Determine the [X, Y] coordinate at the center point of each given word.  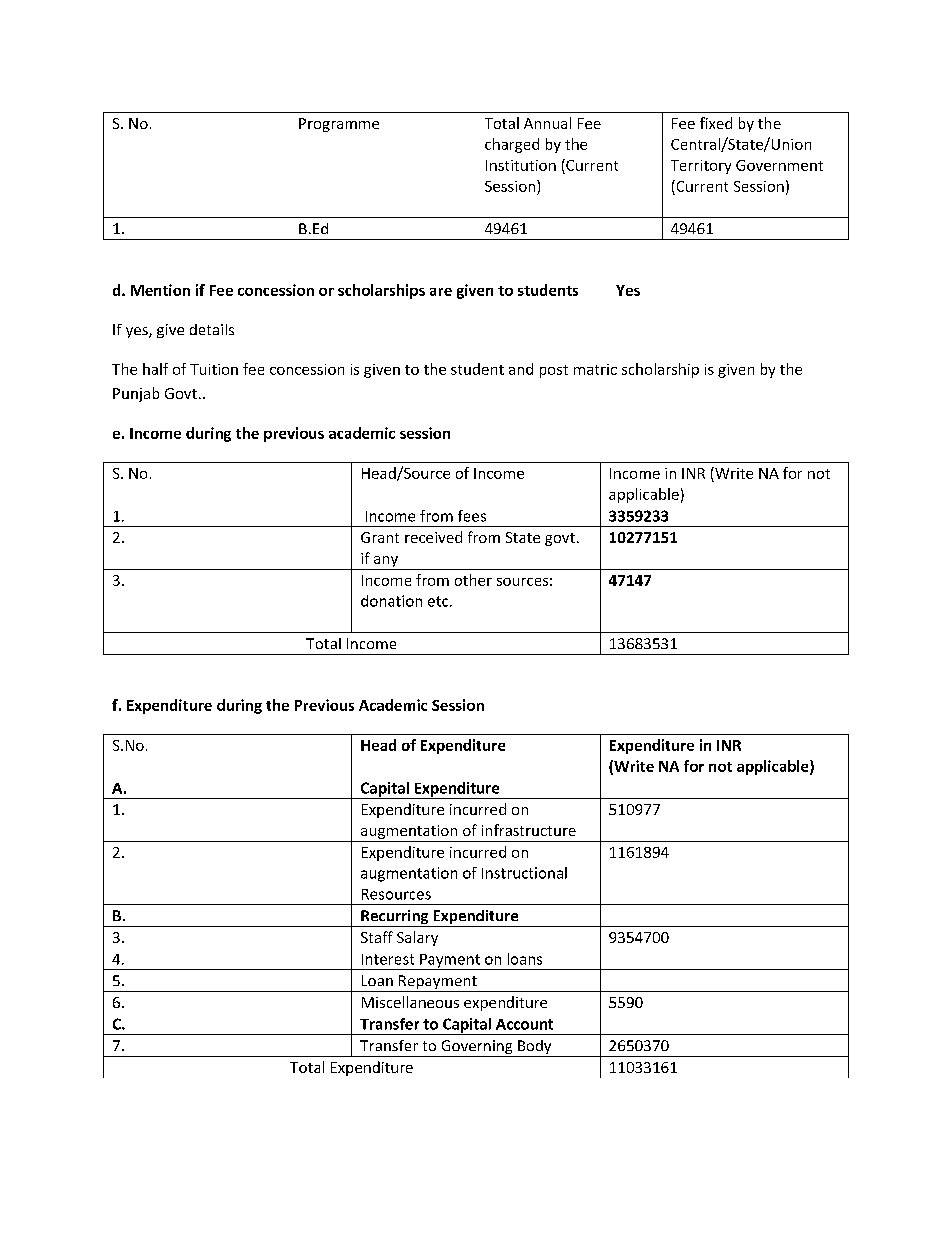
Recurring [395, 918]
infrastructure [529, 830]
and [521, 369]
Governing [477, 1048]
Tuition [214, 369]
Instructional [524, 873]
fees [472, 516]
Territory [701, 167]
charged [512, 145]
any [386, 563]
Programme [339, 125]
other [473, 580]
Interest [388, 959]
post [554, 371]
